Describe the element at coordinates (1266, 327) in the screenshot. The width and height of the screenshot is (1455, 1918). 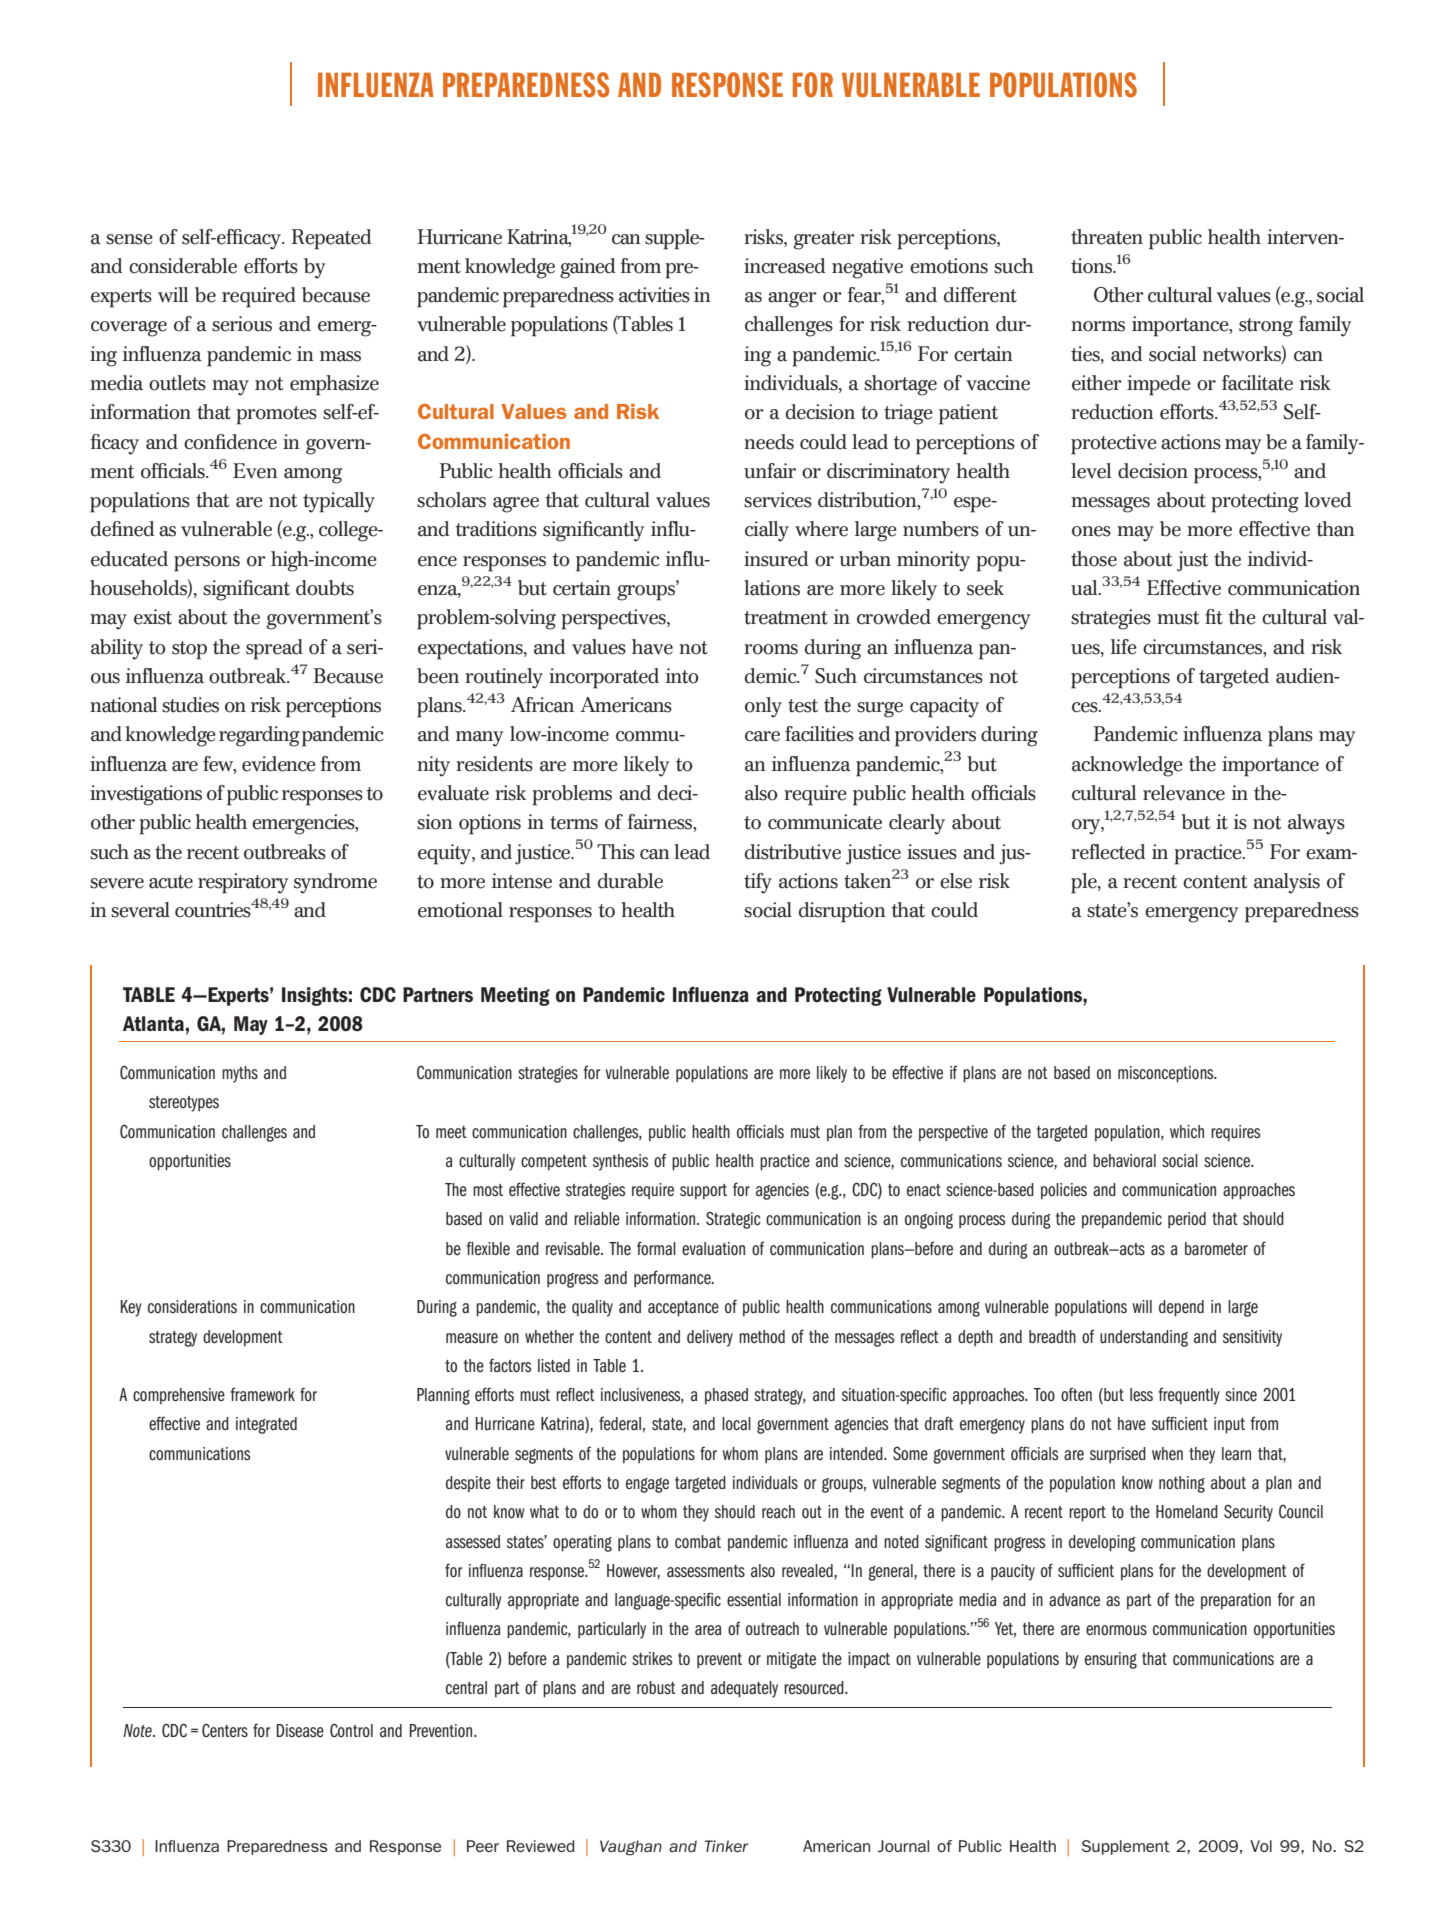
I see `strong` at that location.
